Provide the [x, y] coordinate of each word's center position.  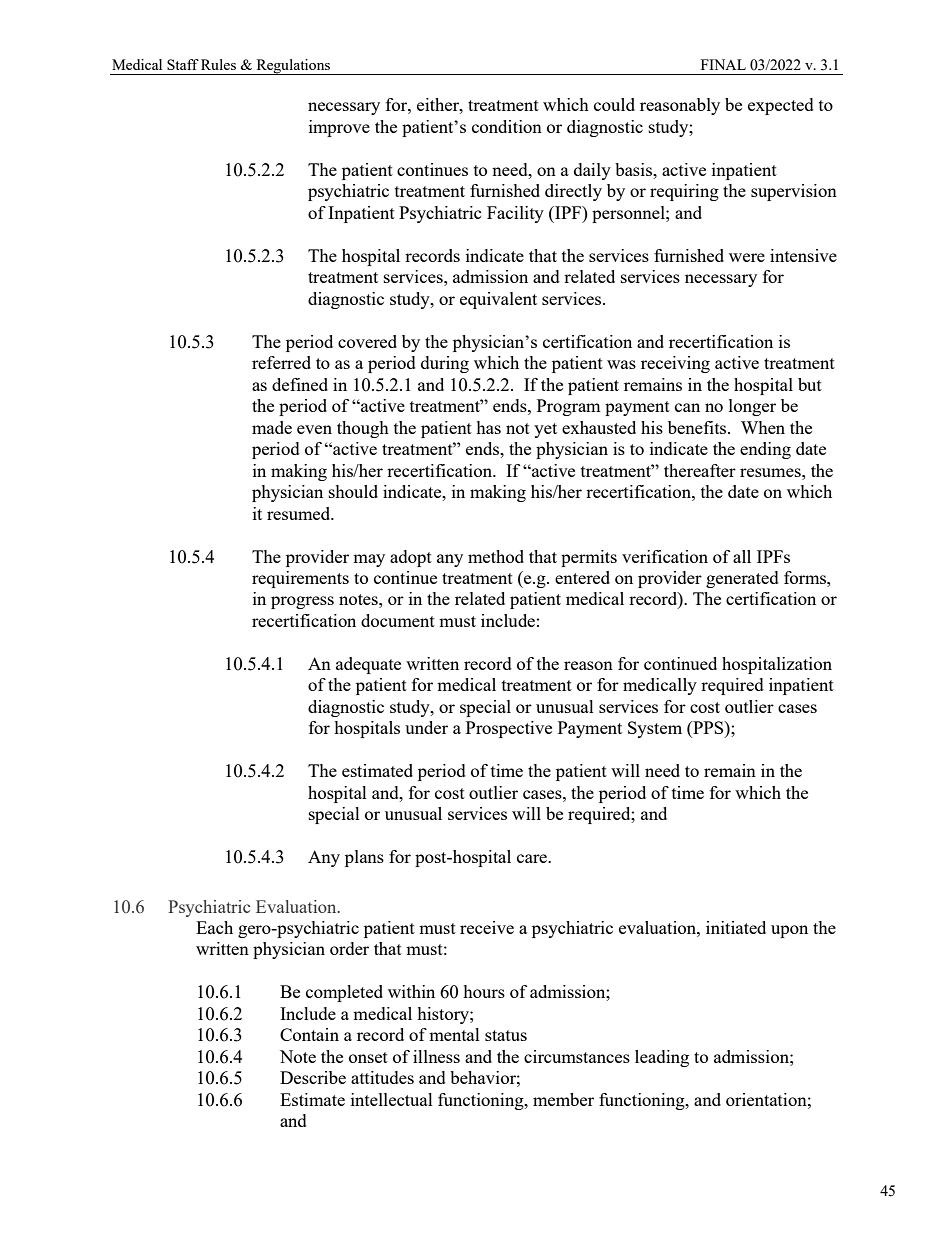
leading [662, 1058]
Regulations [293, 67]
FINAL [723, 64]
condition [507, 126]
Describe [313, 1077]
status [506, 1035]
